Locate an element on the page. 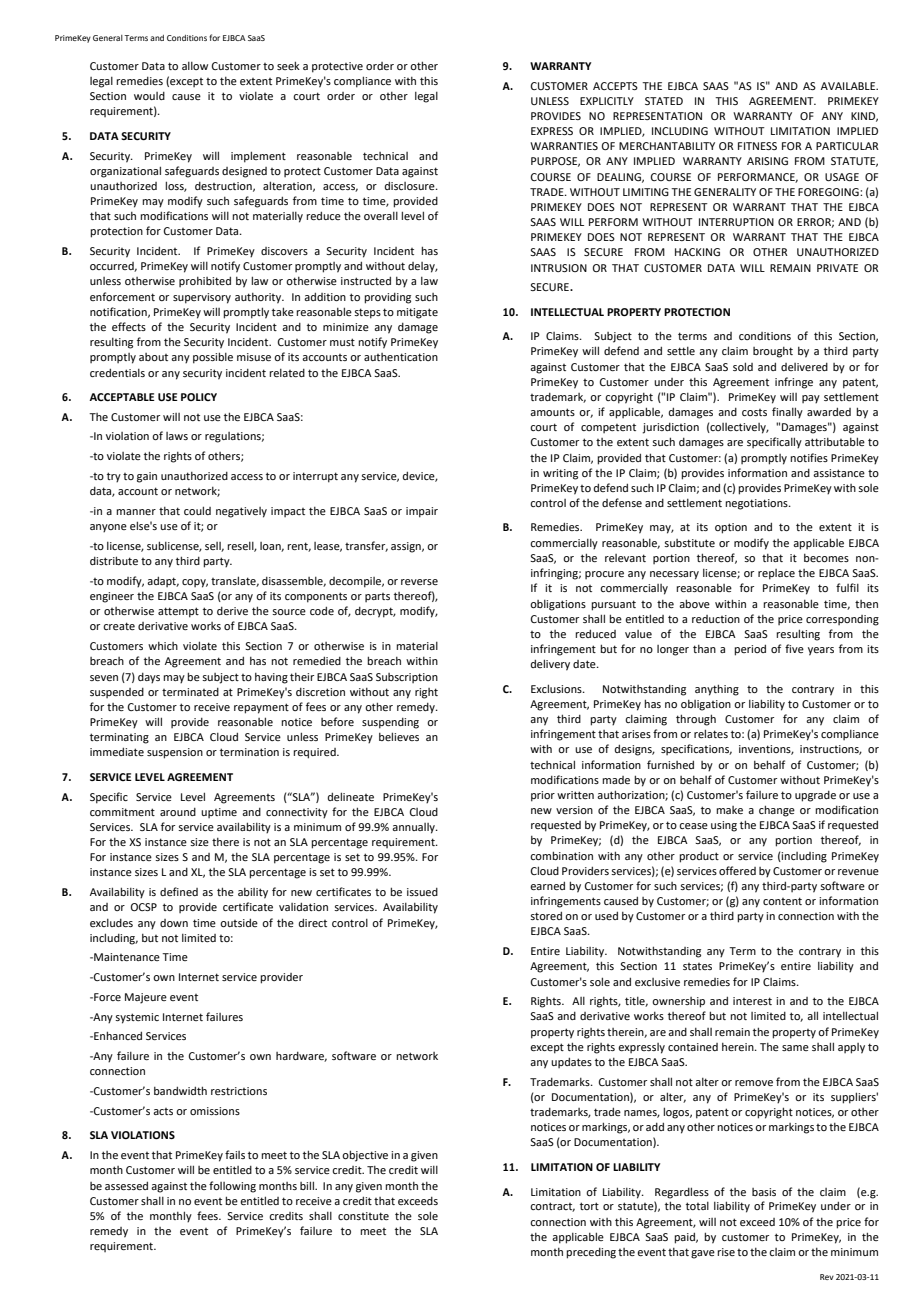  offered is located at coordinates (737, 870).
